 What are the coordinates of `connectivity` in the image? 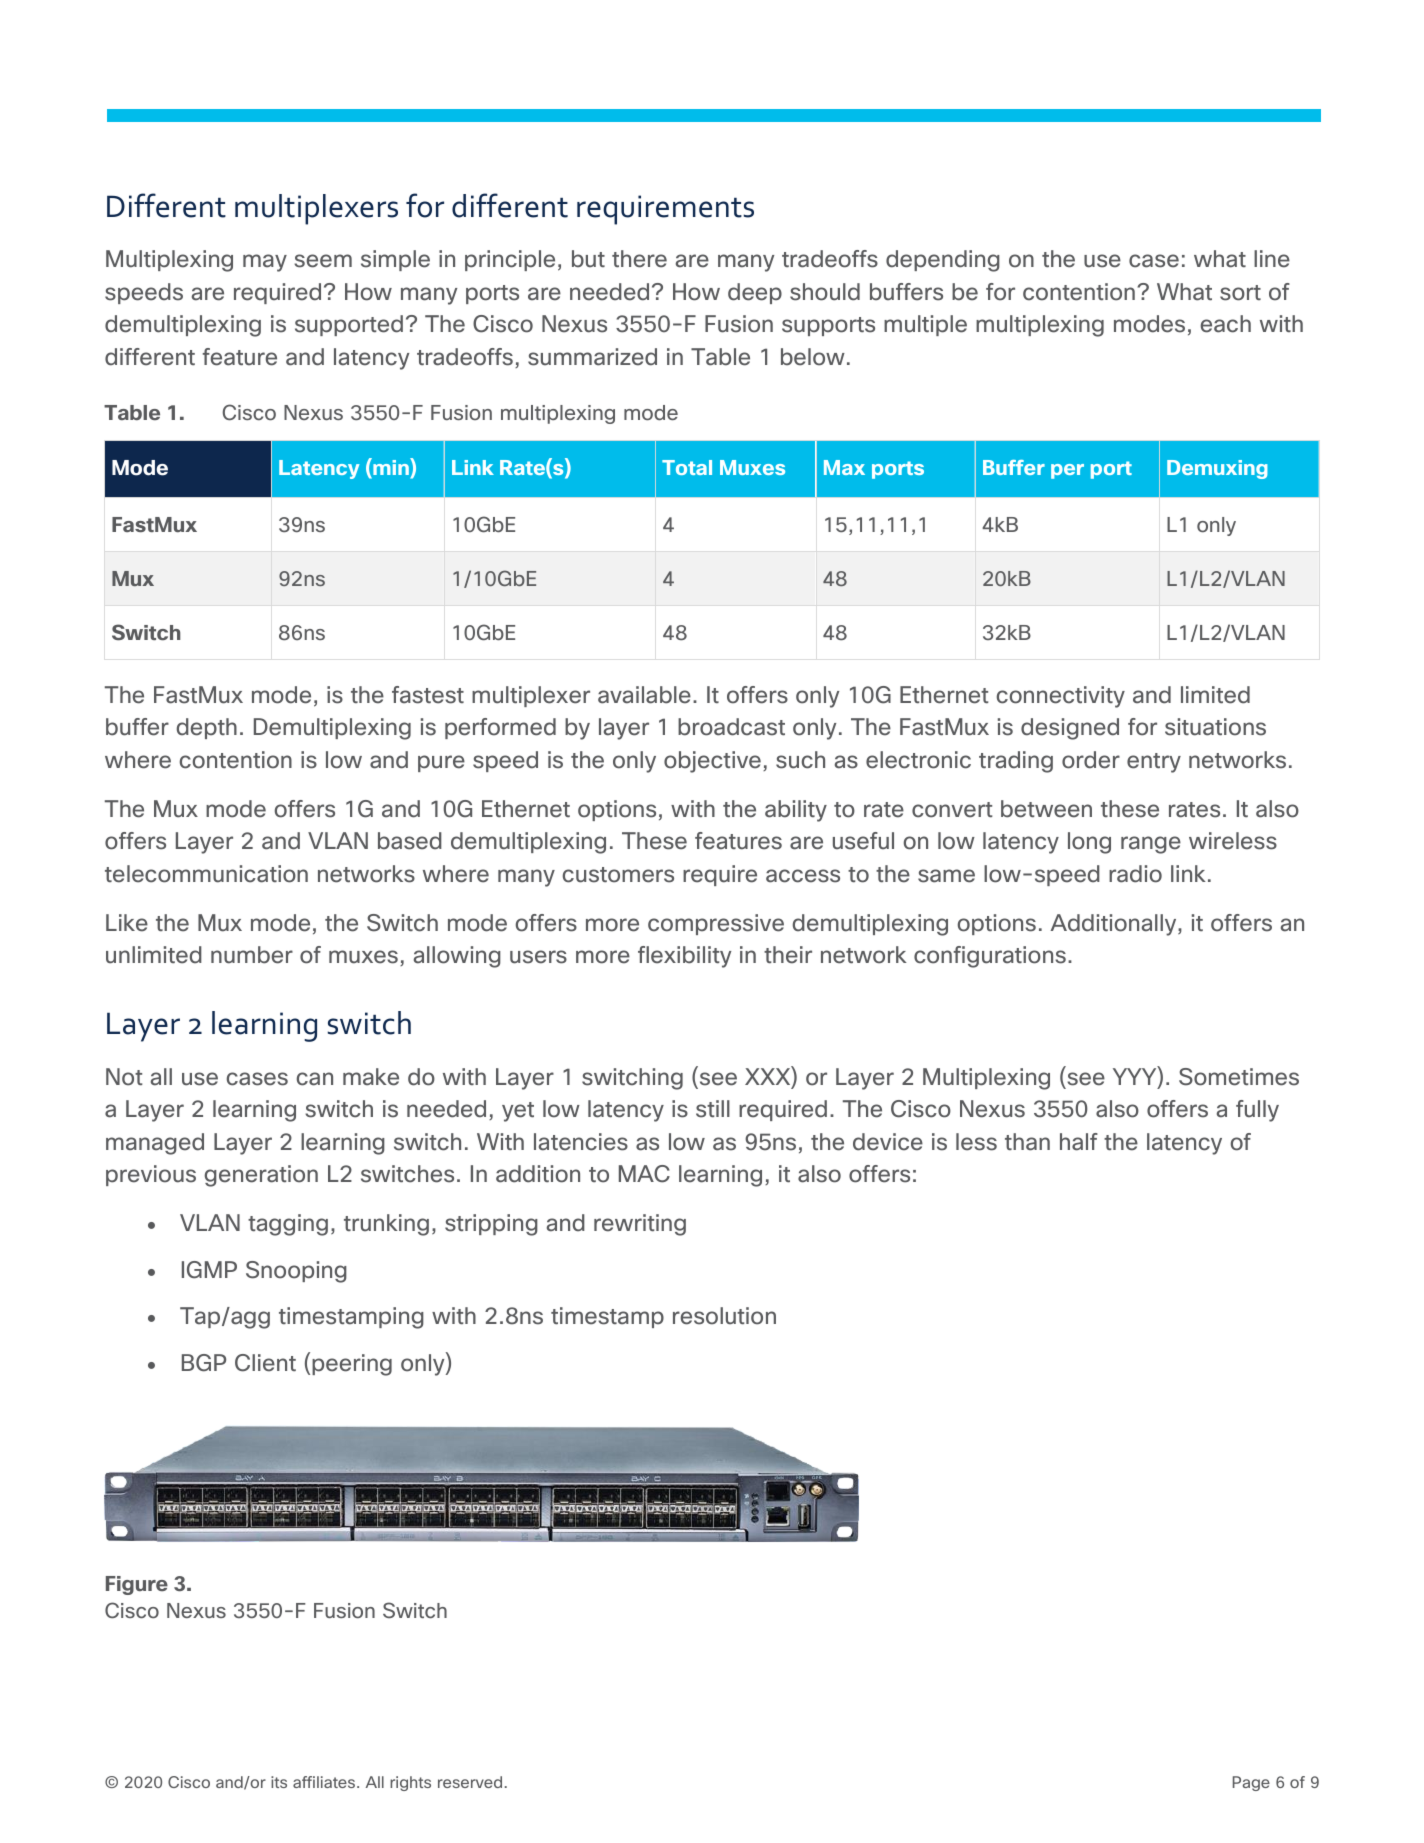 It's located at (1061, 697).
